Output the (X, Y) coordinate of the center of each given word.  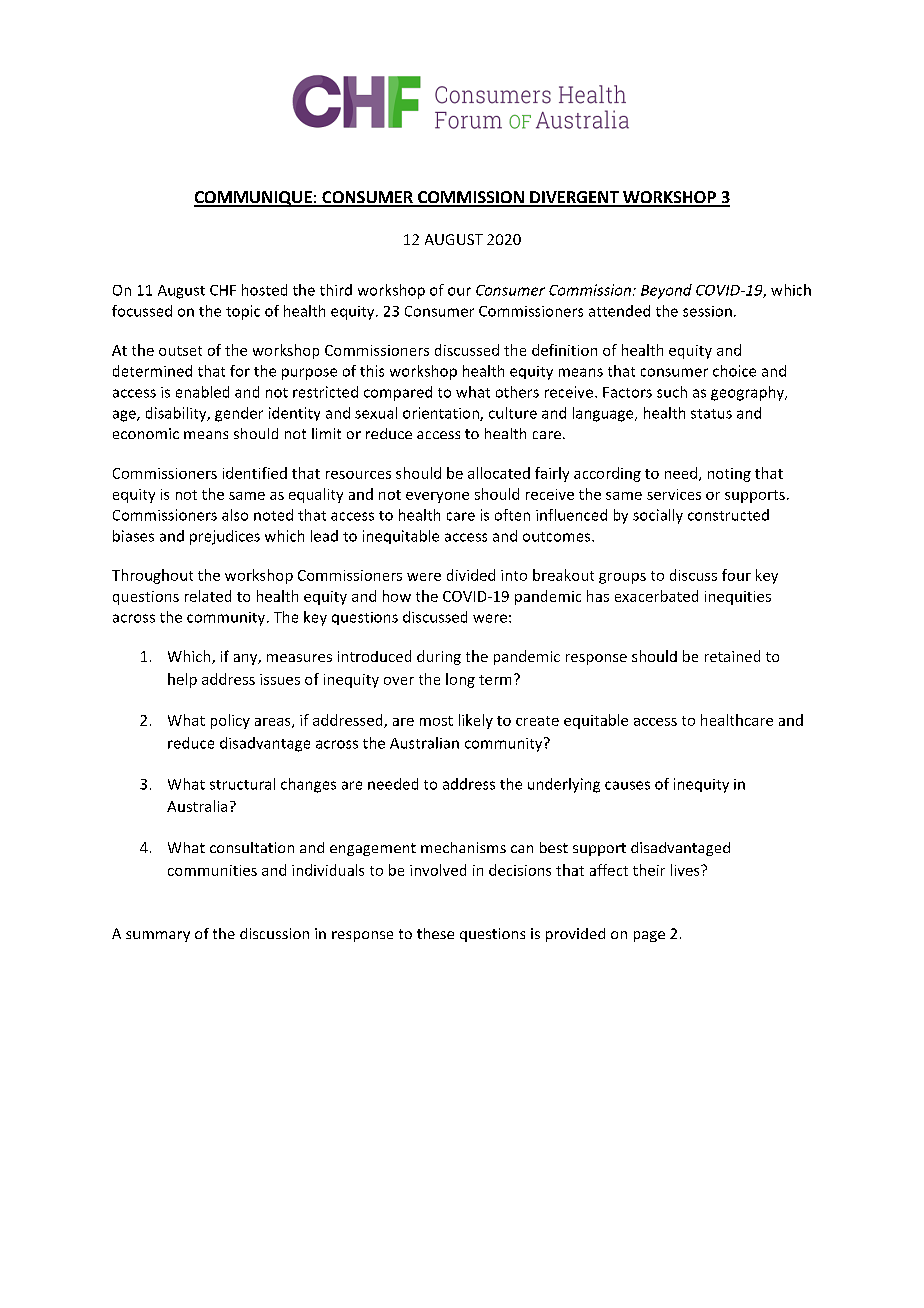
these (435, 933)
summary (158, 936)
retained (732, 656)
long (460, 680)
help (182, 680)
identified (255, 473)
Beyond (666, 291)
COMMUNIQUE (254, 199)
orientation (442, 414)
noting (729, 475)
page (649, 936)
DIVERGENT (574, 198)
